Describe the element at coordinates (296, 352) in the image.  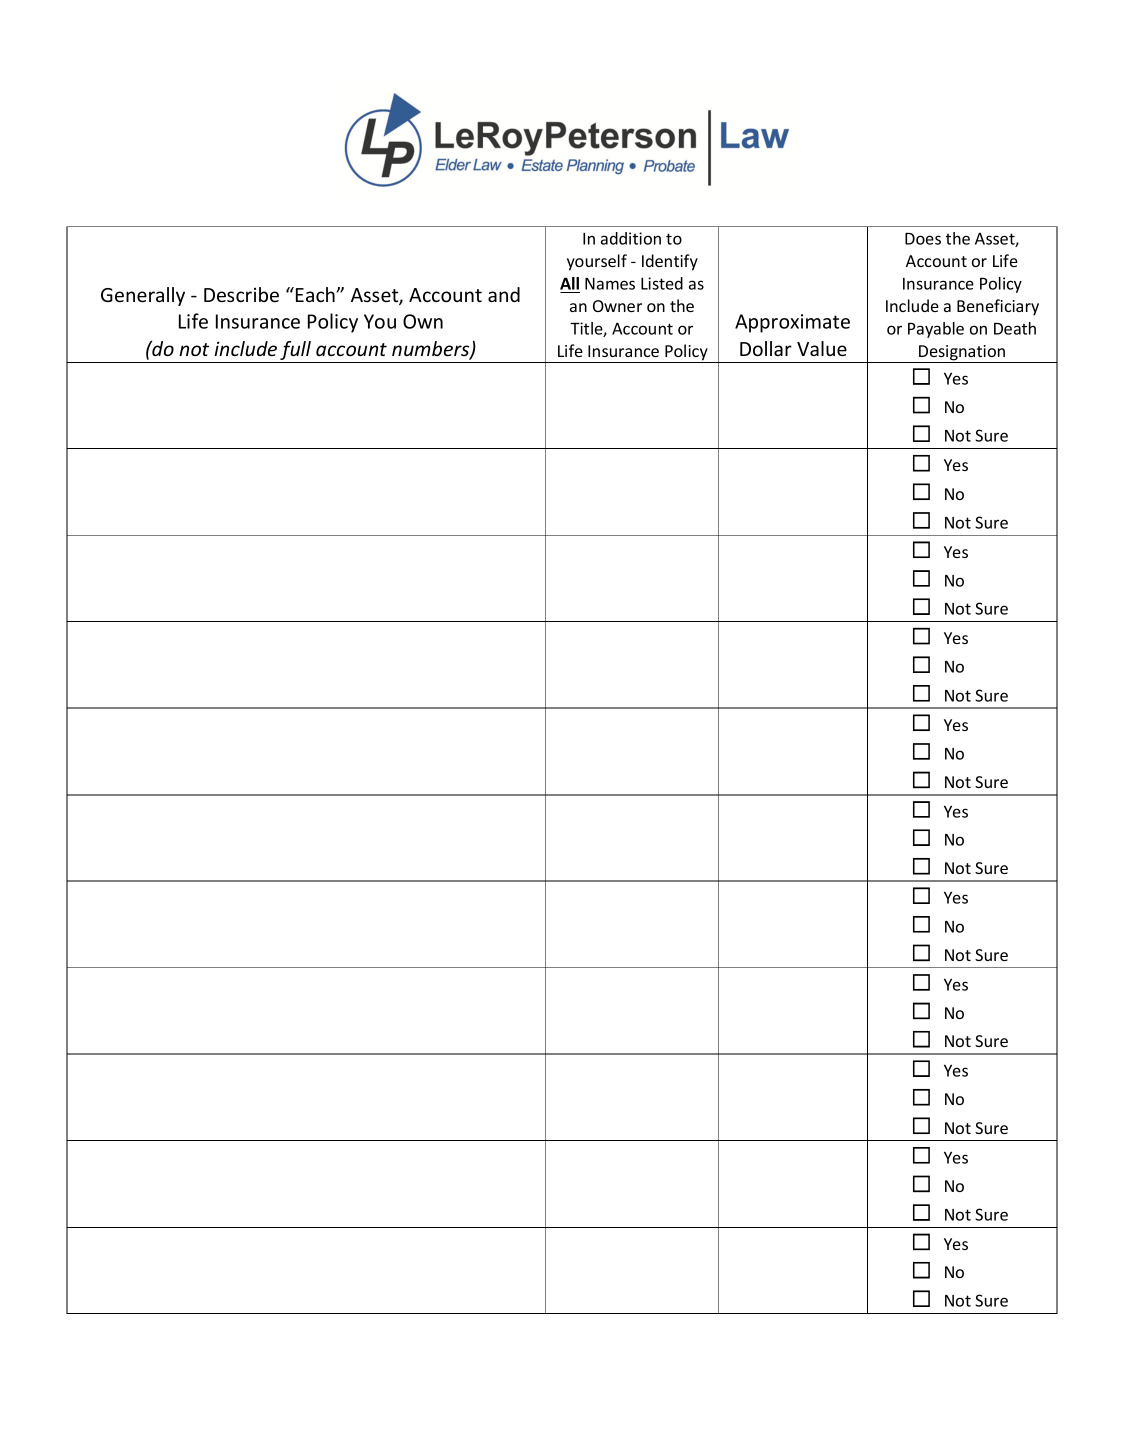
I see `full` at that location.
